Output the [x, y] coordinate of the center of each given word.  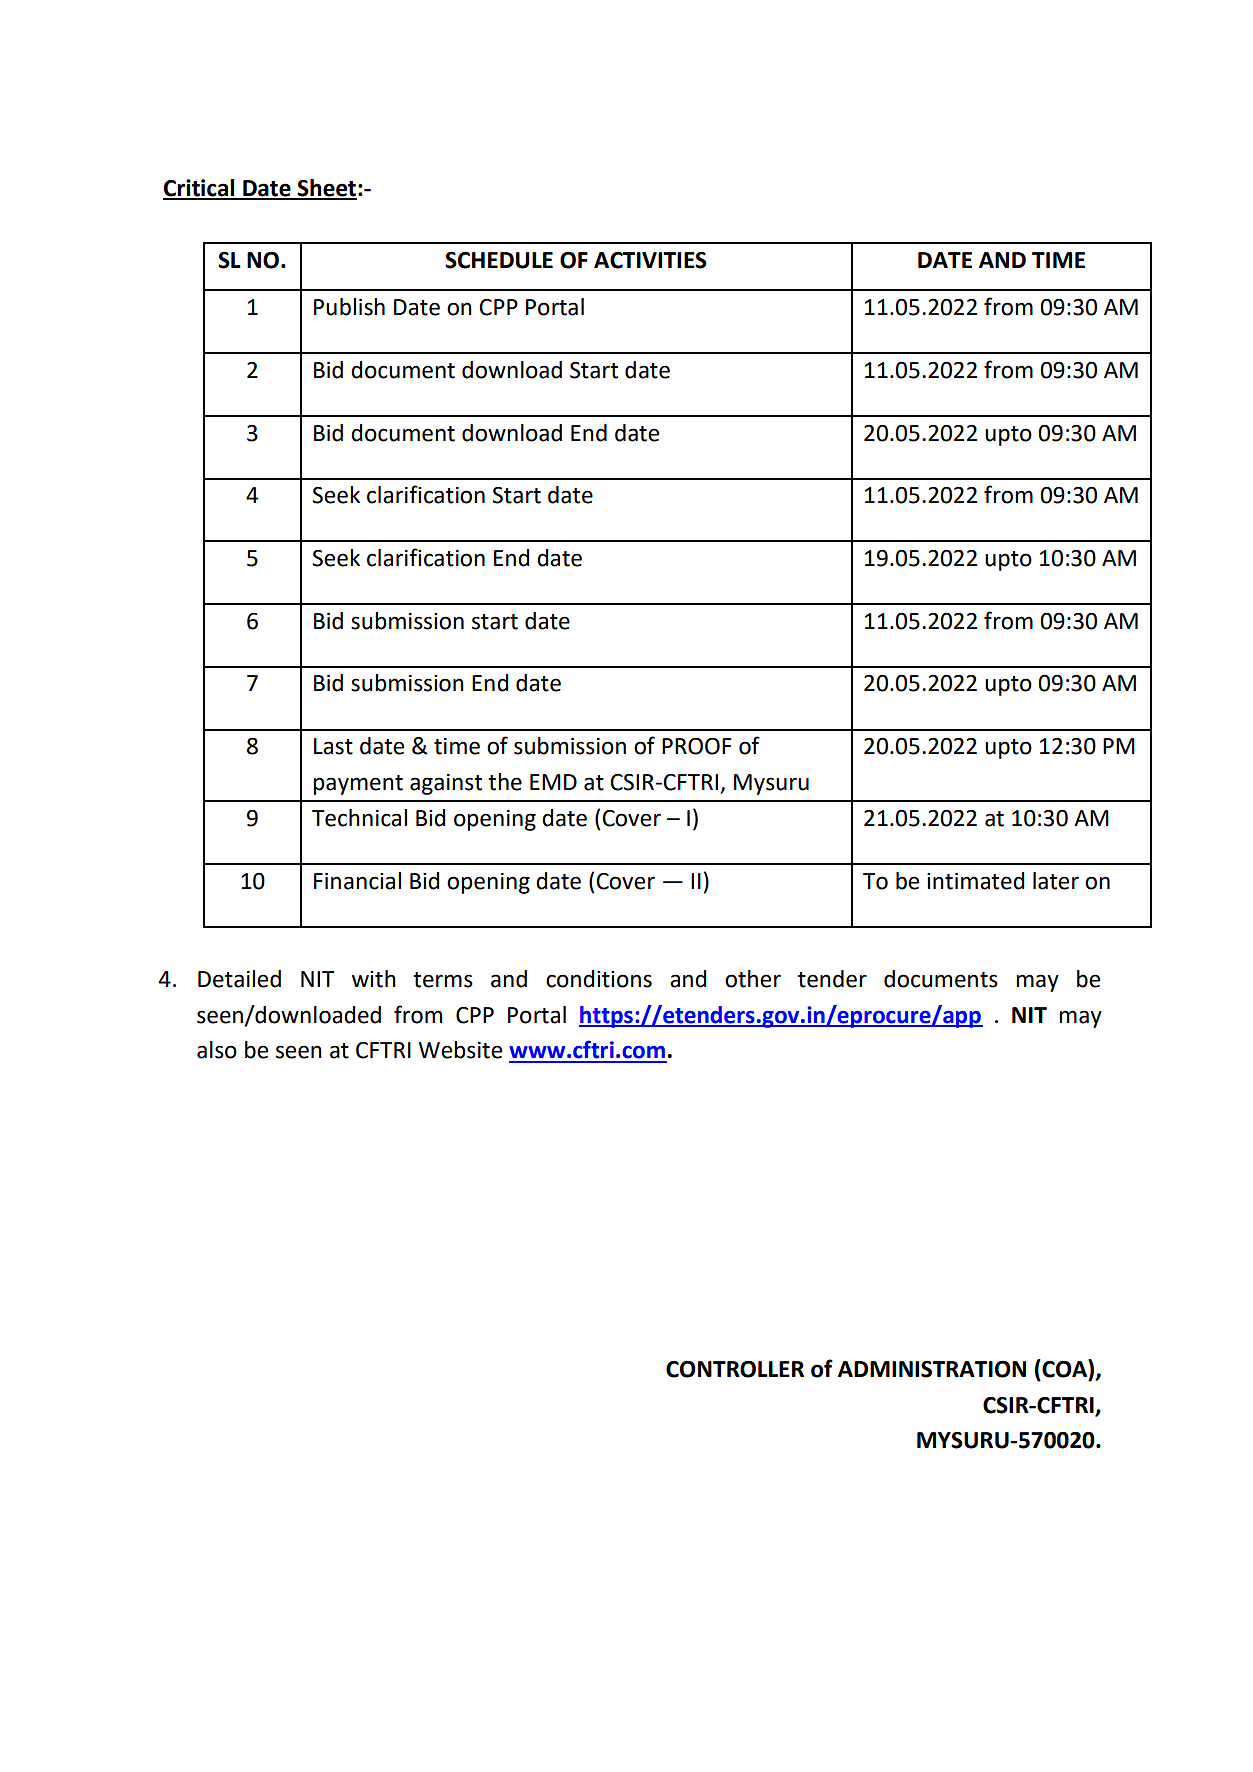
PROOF [697, 746]
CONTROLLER [735, 1369]
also [217, 1050]
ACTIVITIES [650, 260]
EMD [553, 782]
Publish [349, 307]
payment [358, 785]
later [1056, 881]
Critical [200, 189]
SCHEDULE [499, 260]
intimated [975, 881]
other [753, 979]
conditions [599, 979]
